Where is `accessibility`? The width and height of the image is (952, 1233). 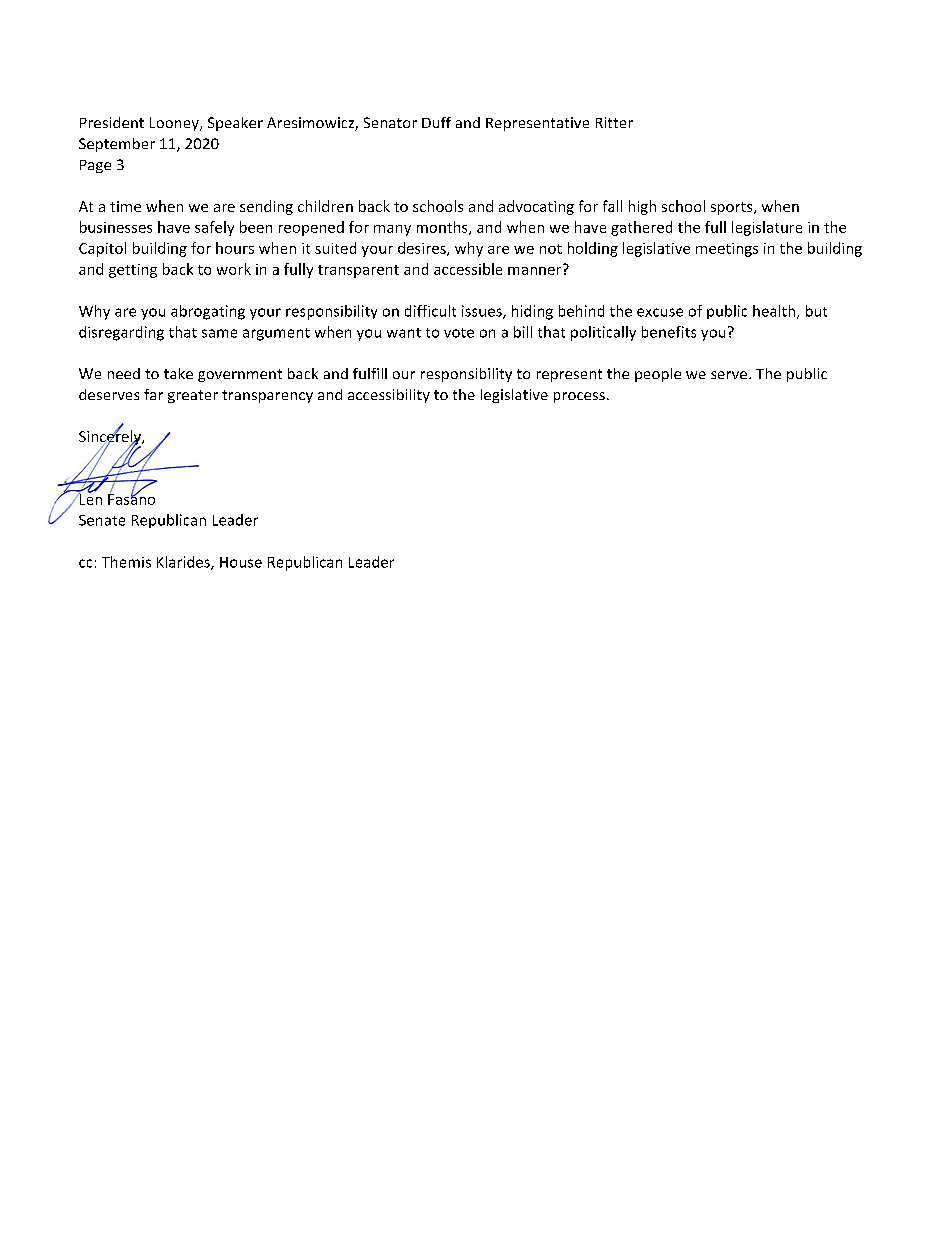 accessibility is located at coordinates (389, 396).
